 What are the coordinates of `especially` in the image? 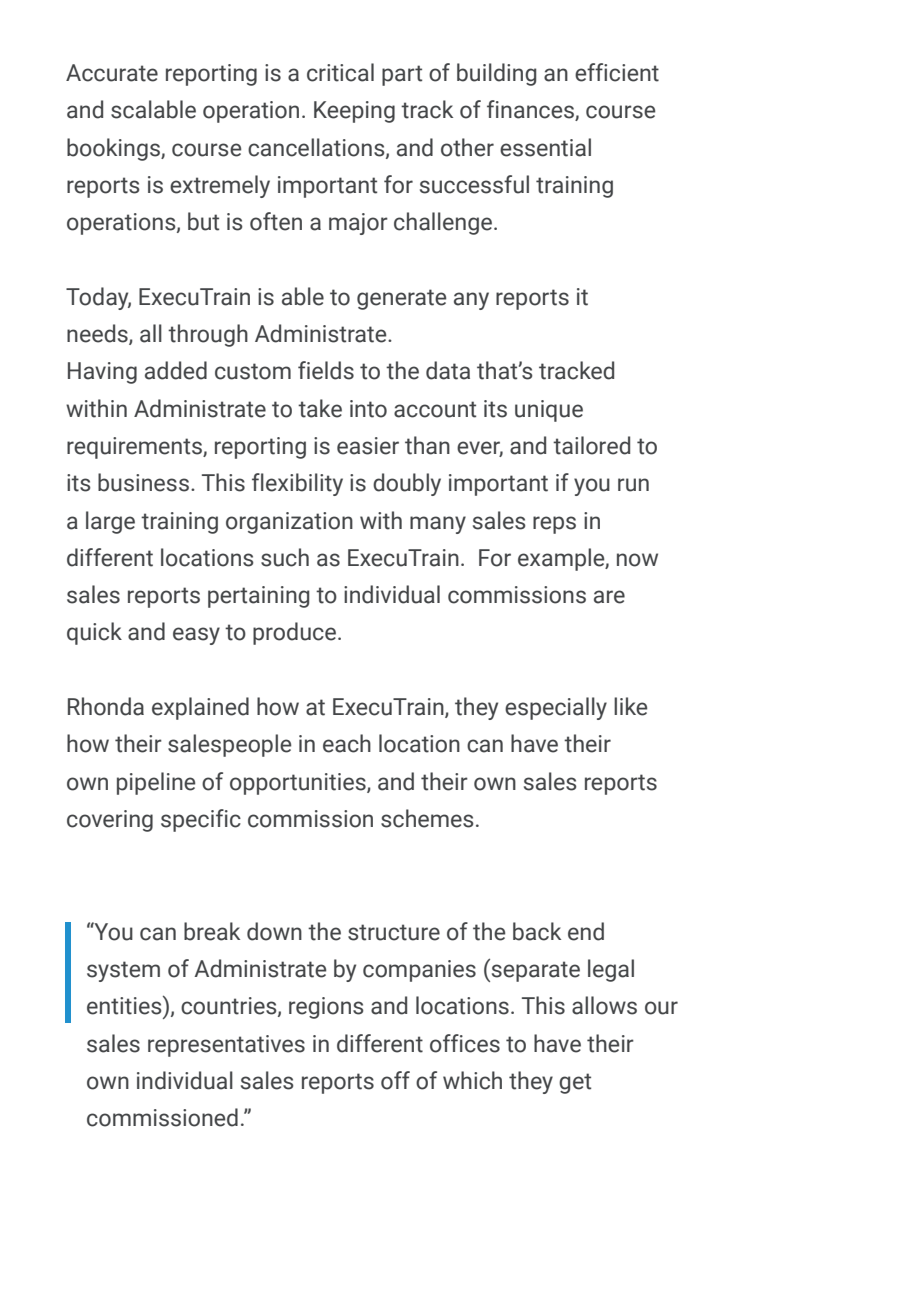 It's located at (556, 708).
